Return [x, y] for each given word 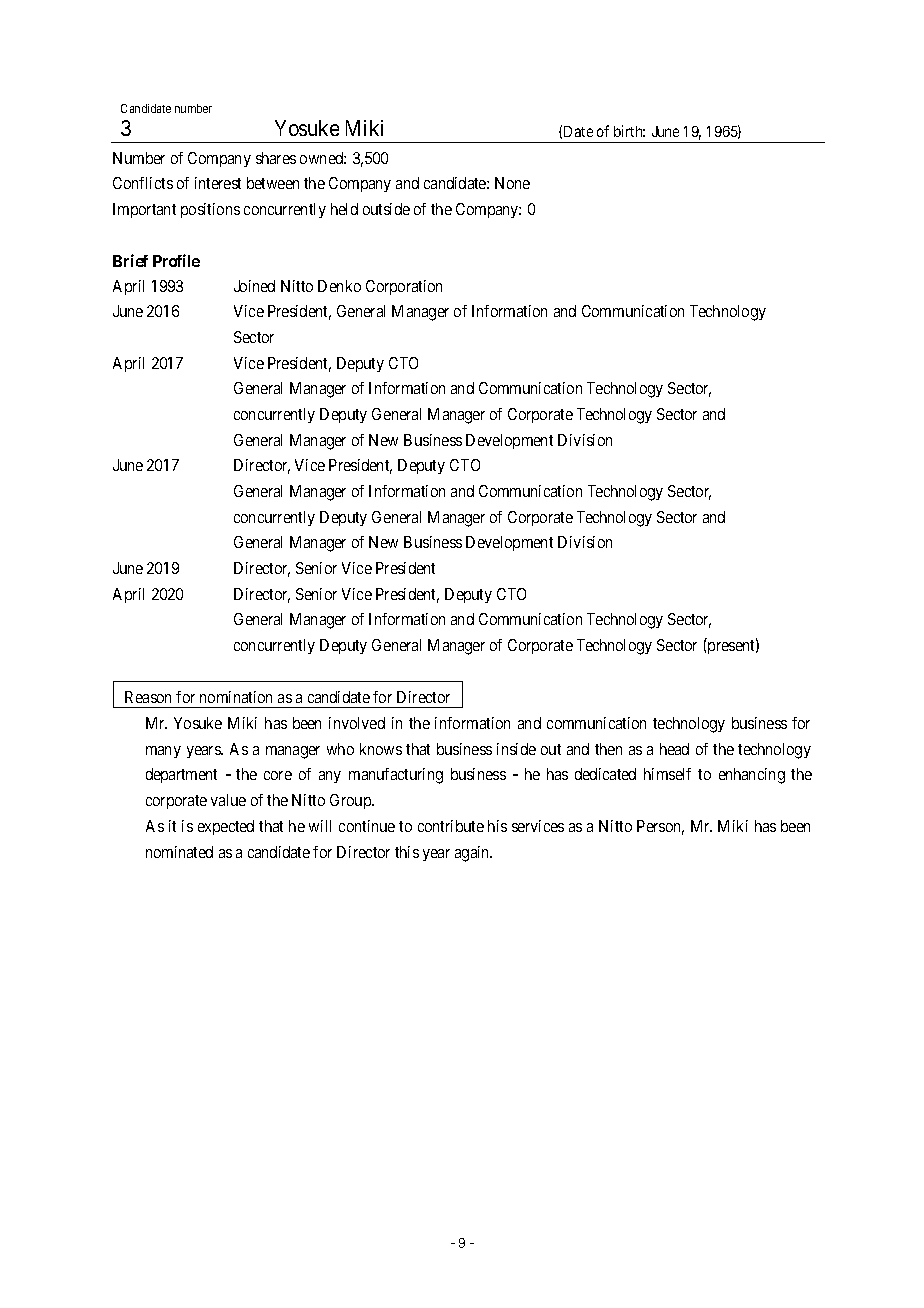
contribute [451, 826]
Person [660, 827]
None [512, 183]
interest [218, 183]
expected [226, 827]
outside [386, 209]
